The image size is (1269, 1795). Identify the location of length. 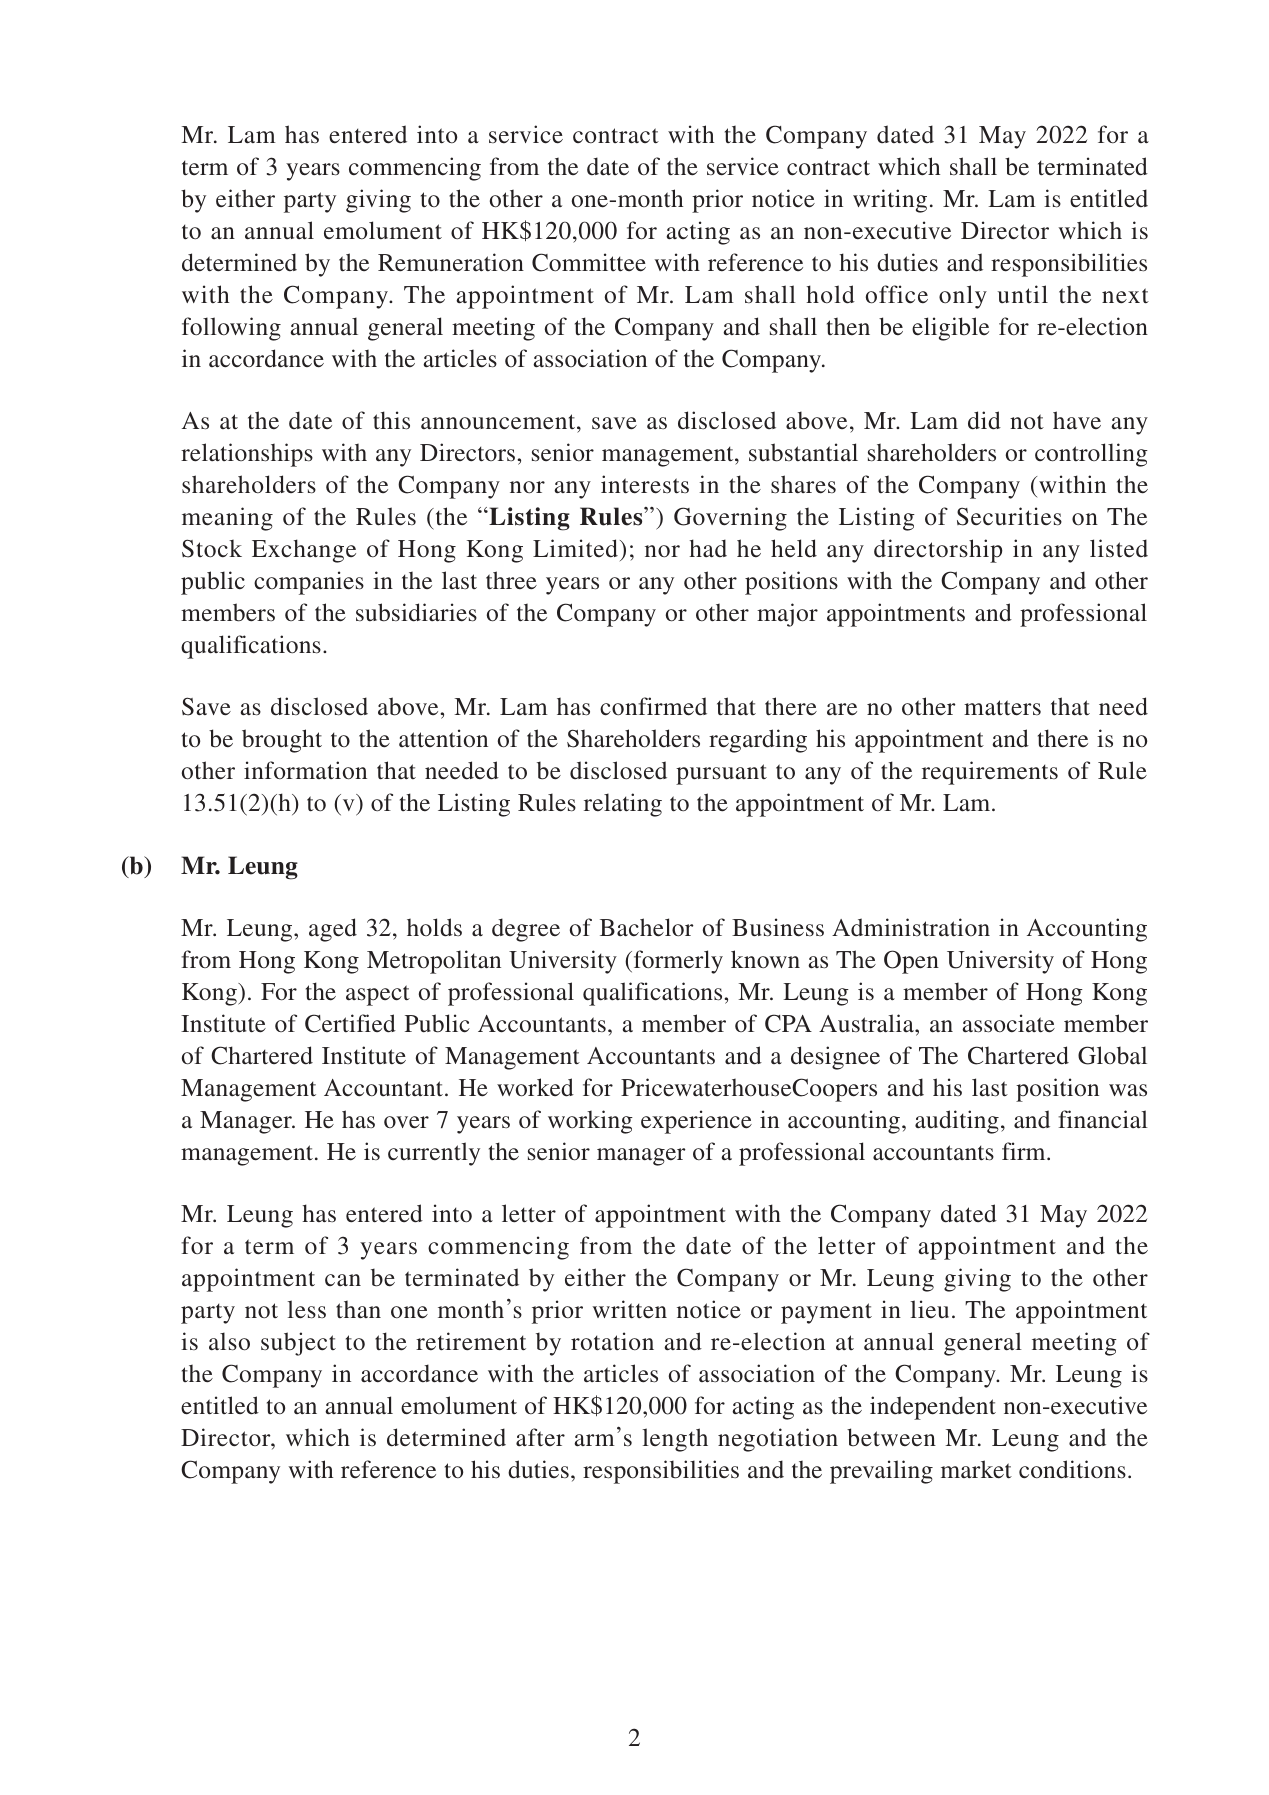
(675, 1440).
